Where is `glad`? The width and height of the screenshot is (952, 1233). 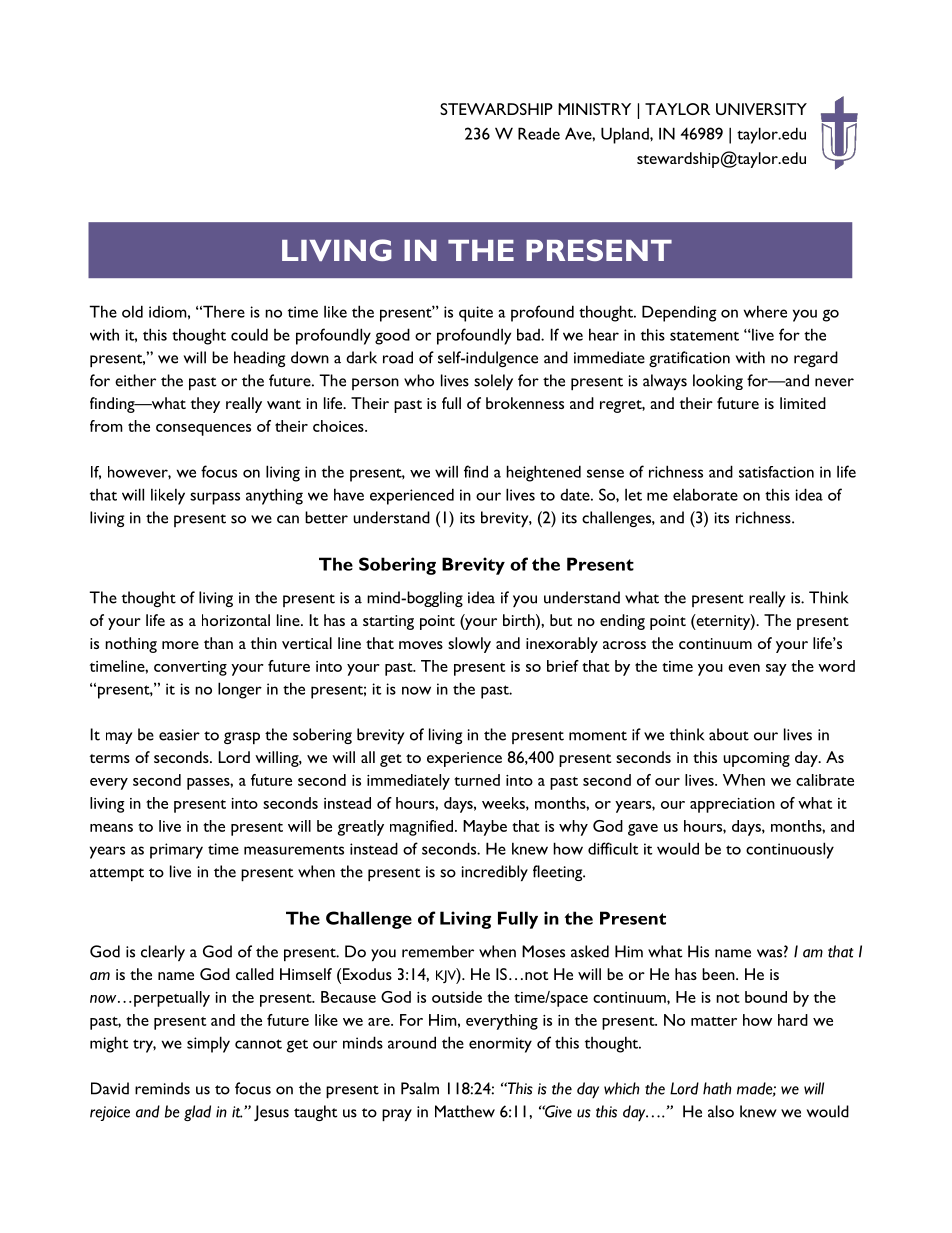 glad is located at coordinates (197, 1113).
